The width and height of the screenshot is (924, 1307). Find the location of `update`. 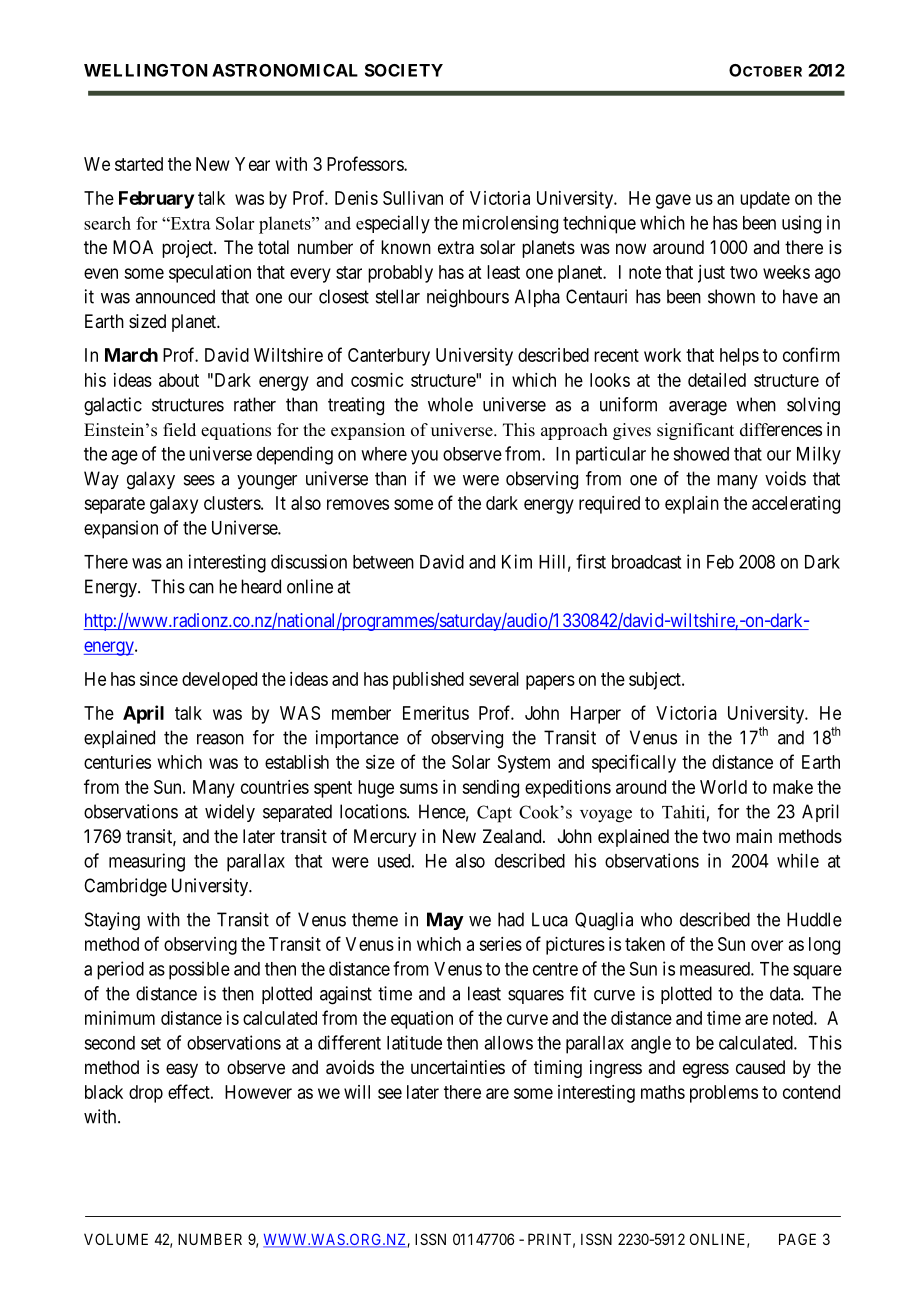

update is located at coordinates (765, 200).
